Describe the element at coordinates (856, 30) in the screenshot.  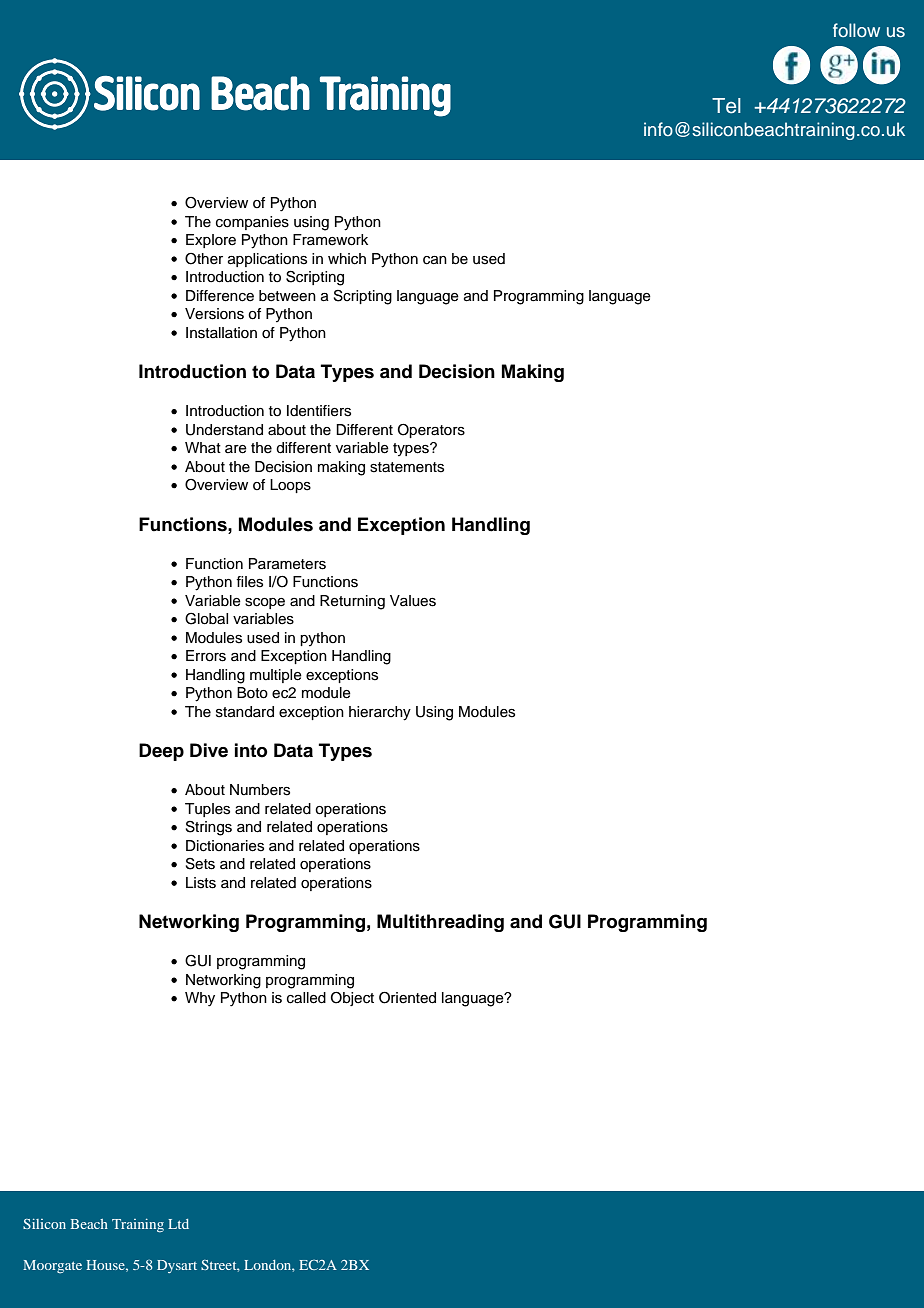
I see `follow` at that location.
